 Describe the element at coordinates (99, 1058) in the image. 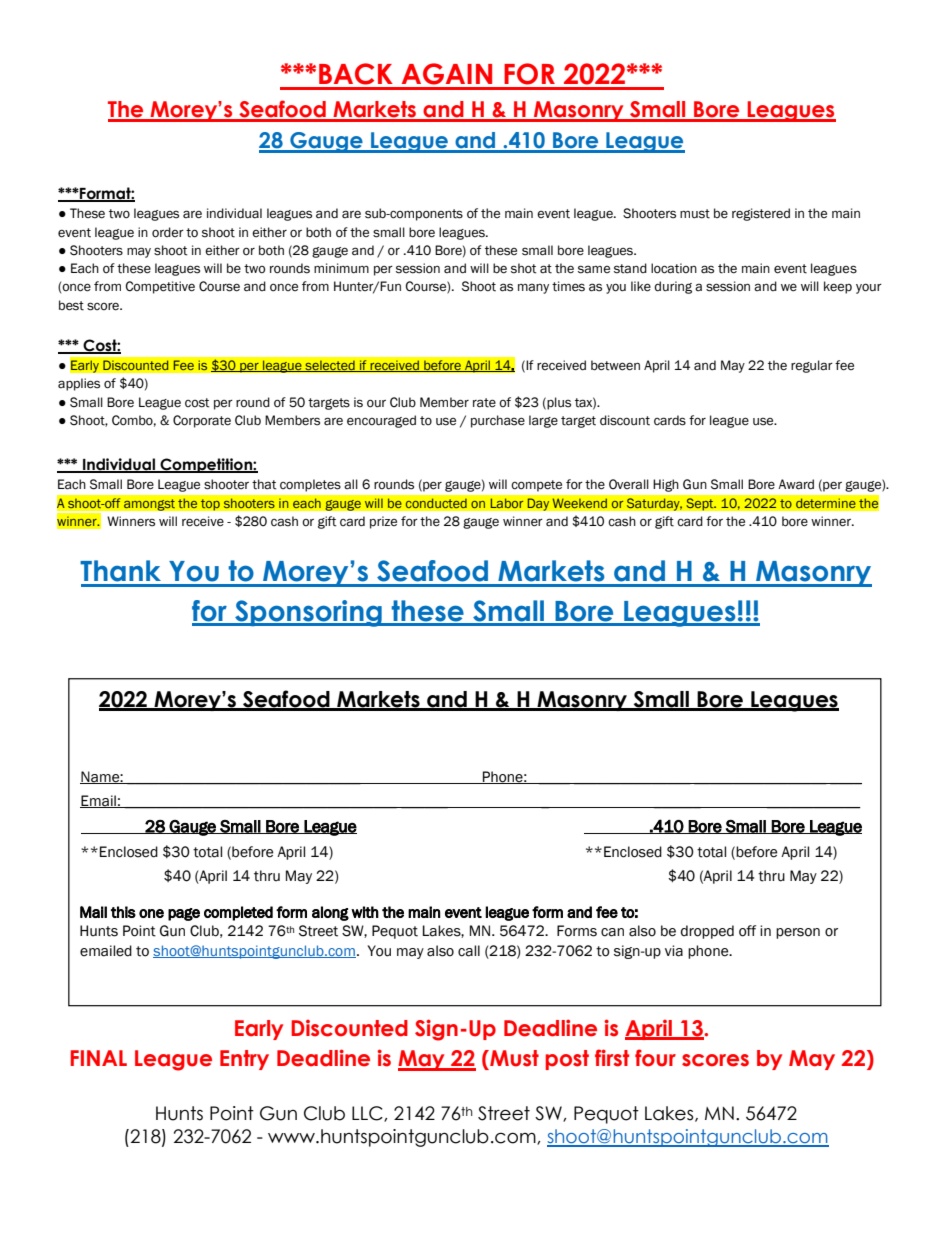

I see `FINAL` at that location.
